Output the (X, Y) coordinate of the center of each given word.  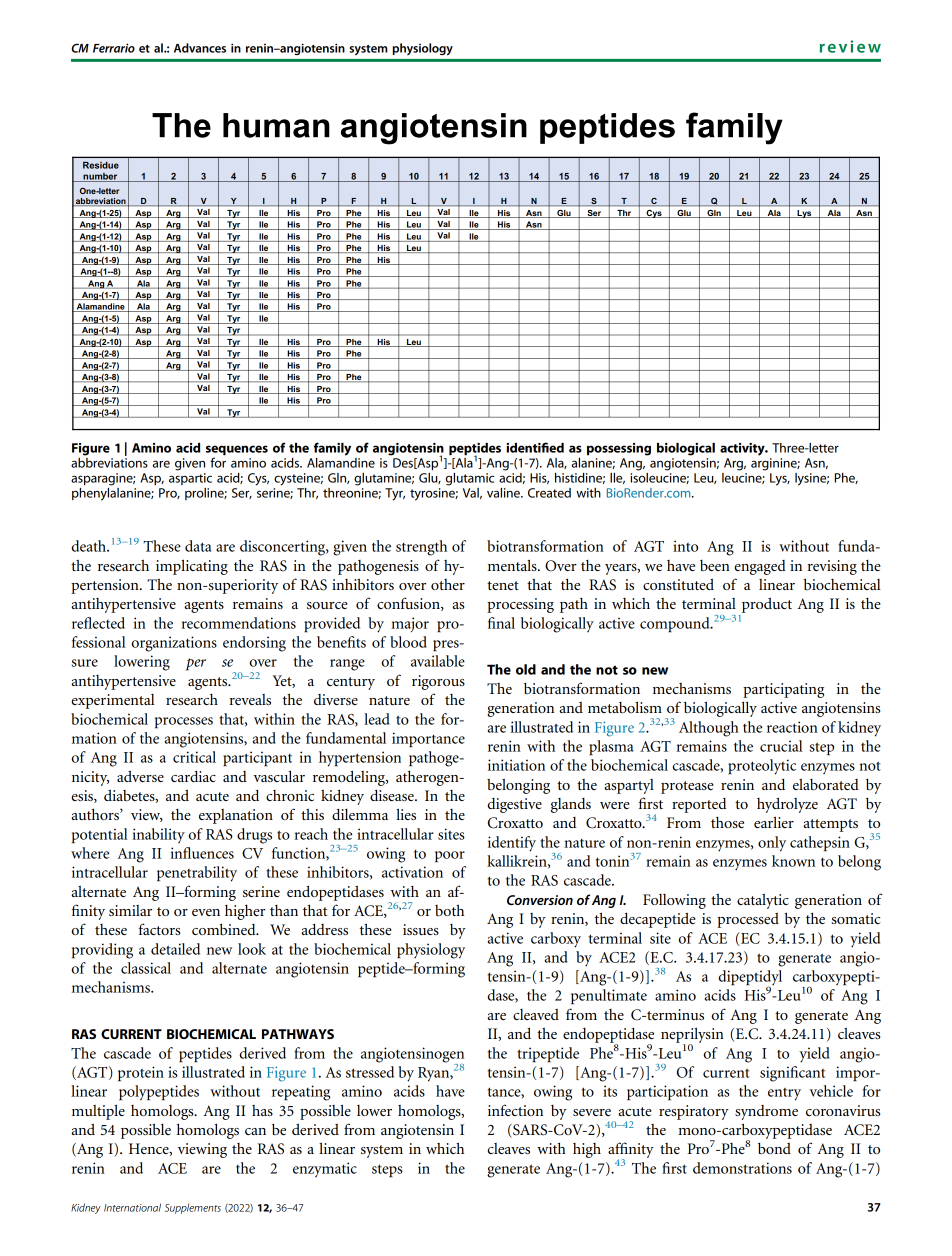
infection (515, 1110)
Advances (200, 48)
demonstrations (742, 1168)
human (276, 125)
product (767, 605)
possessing (619, 449)
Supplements (193, 1208)
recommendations (238, 623)
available (438, 661)
